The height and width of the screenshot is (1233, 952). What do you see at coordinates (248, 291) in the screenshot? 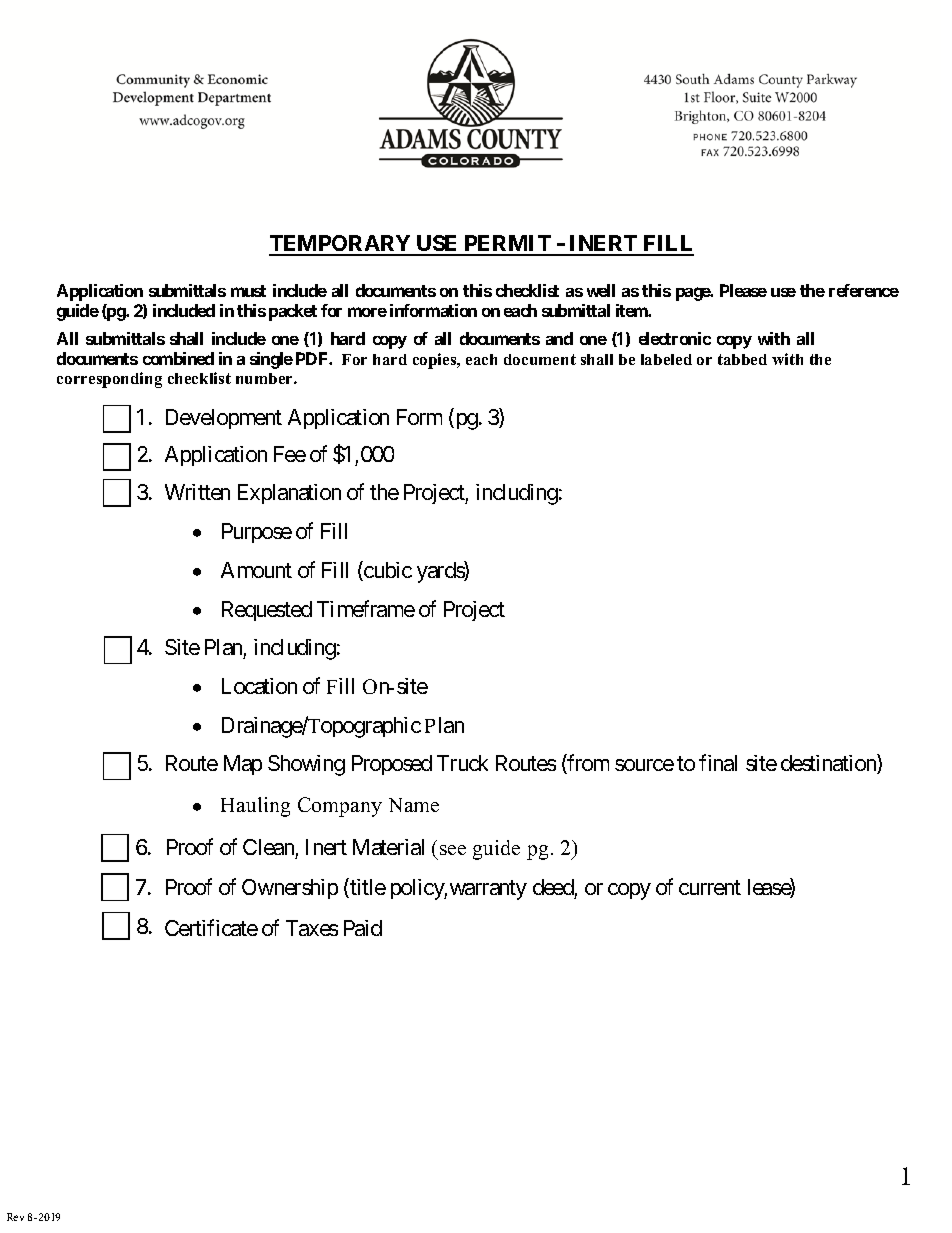
I see `must` at bounding box center [248, 291].
